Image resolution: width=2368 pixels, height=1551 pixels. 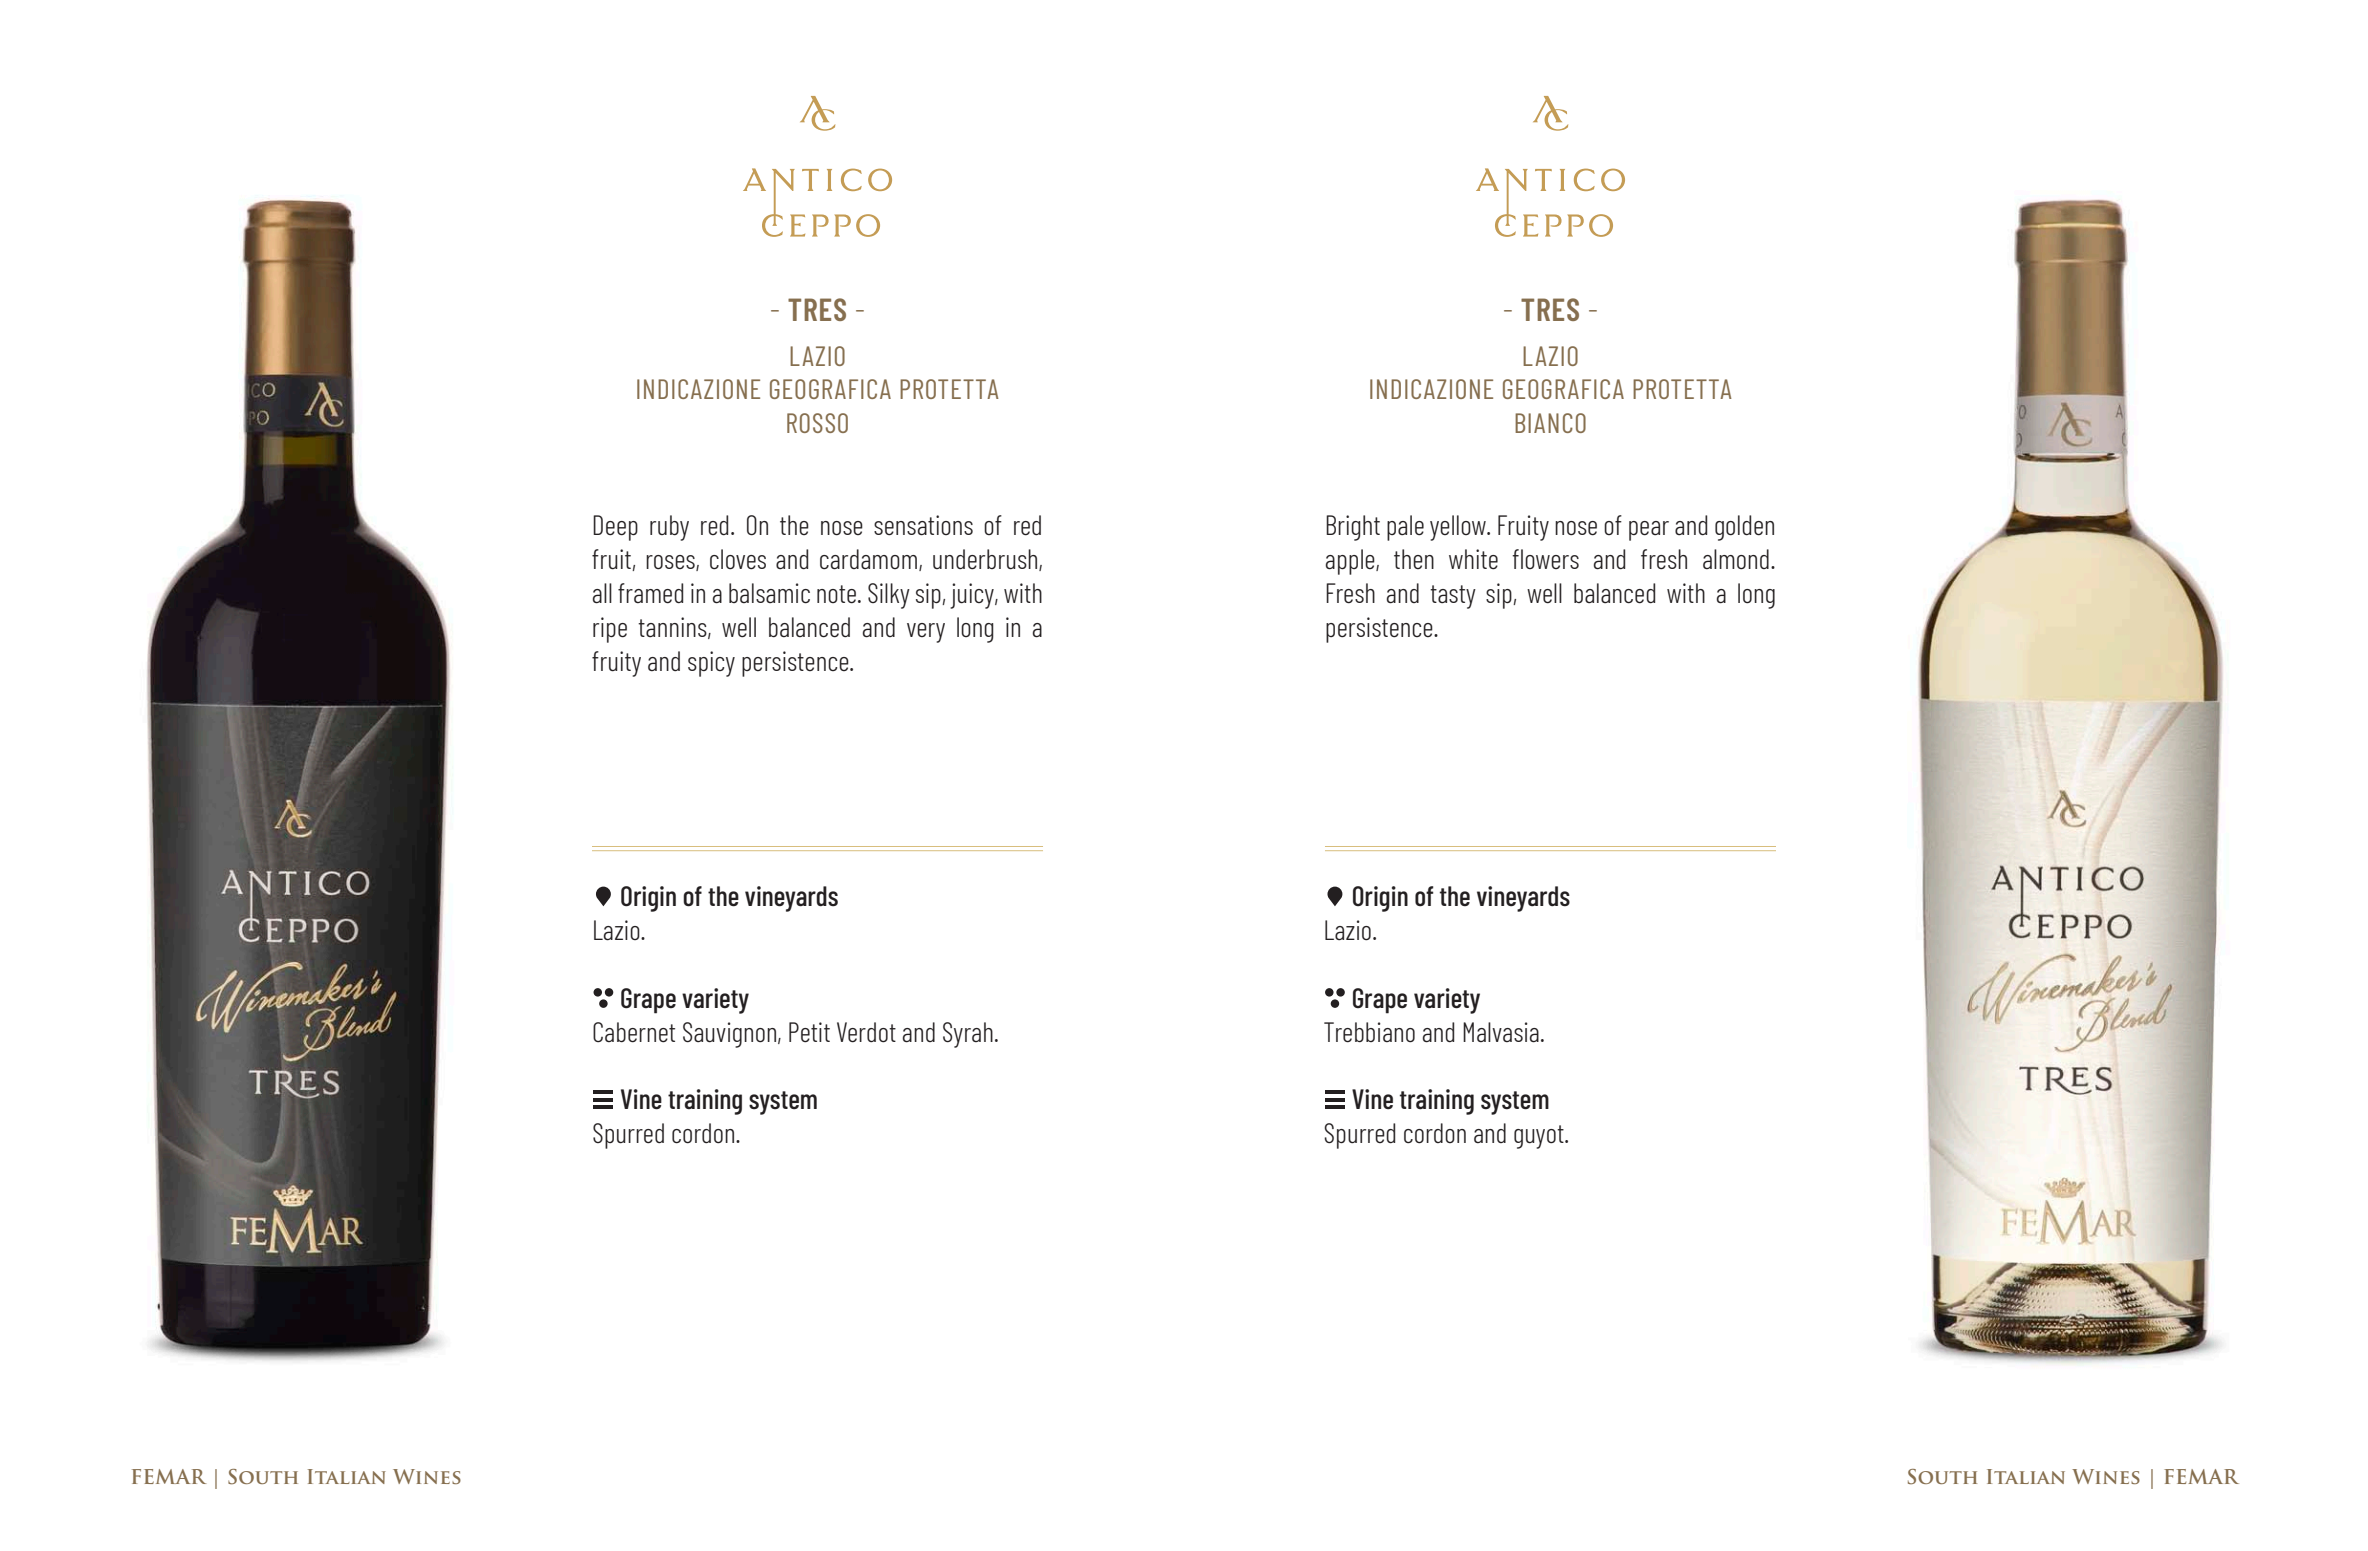 I want to click on Petit, so click(x=809, y=1032).
